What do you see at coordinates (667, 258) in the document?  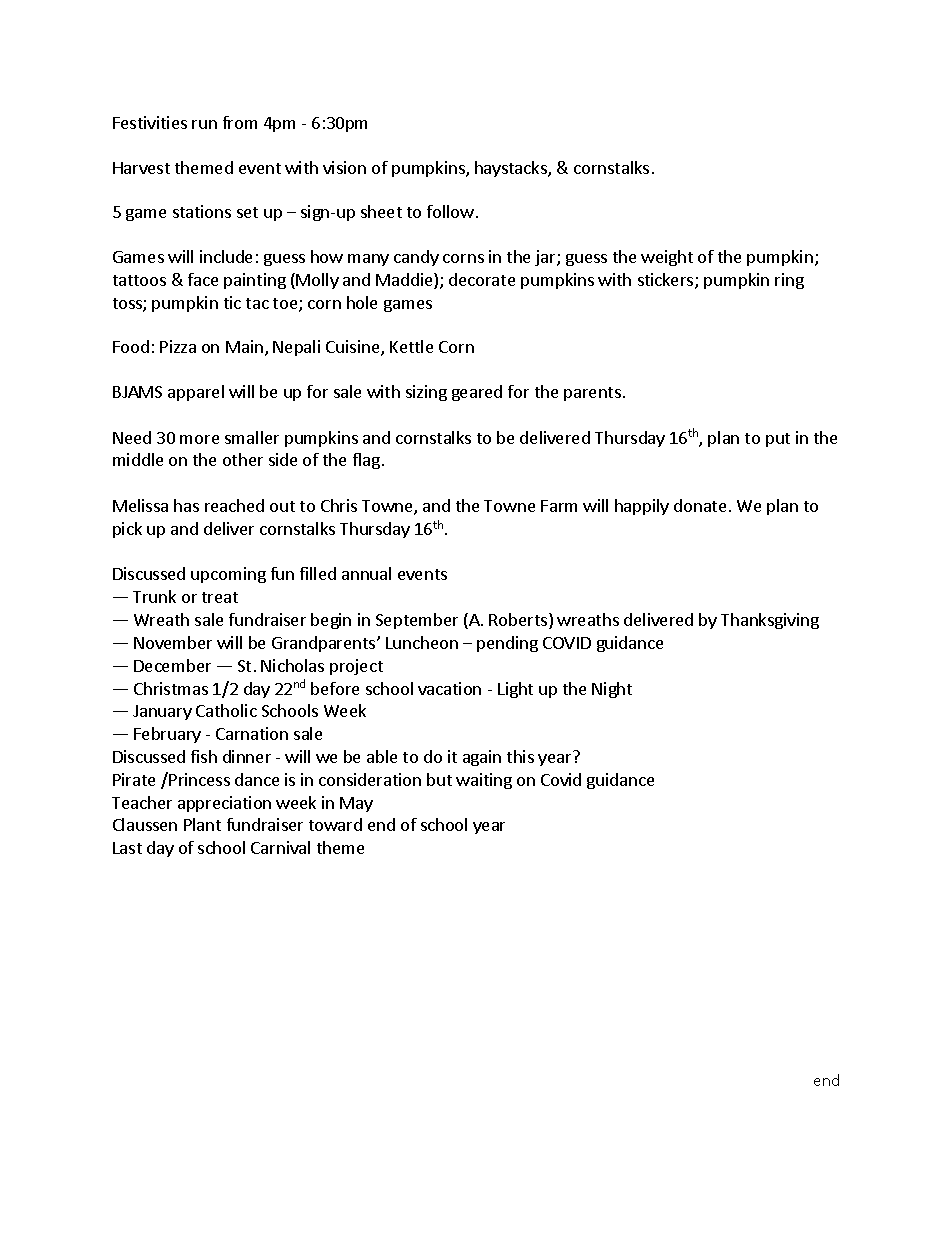 I see `weight` at bounding box center [667, 258].
